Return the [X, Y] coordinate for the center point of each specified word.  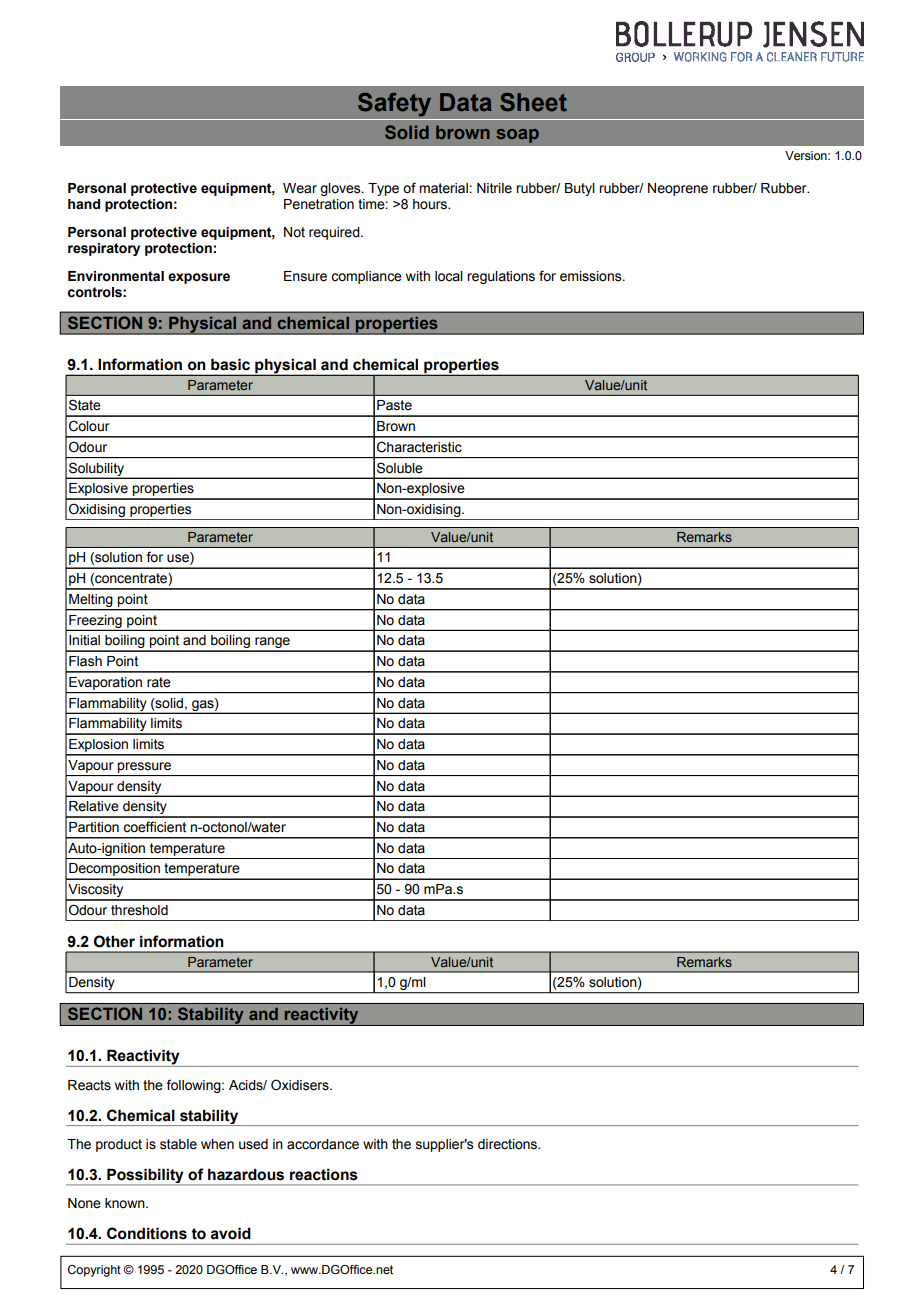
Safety [394, 105]
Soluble [400, 468]
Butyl [580, 189]
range [272, 644]
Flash [85, 661]
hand [84, 204]
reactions [324, 1174]
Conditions [147, 1233]
